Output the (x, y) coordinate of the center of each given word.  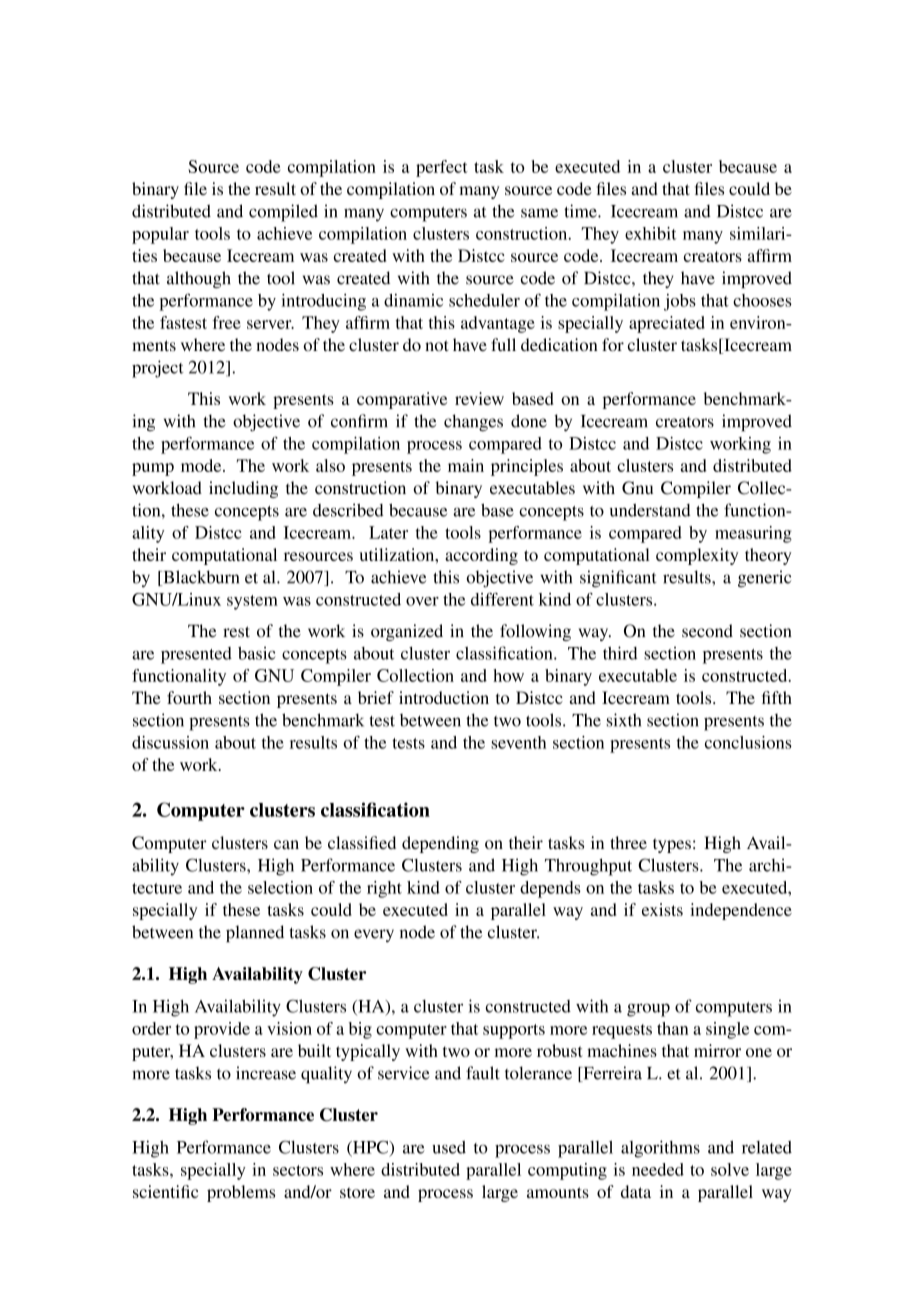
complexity (697, 556)
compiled (283, 213)
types (672, 845)
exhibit (651, 233)
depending (440, 844)
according (481, 556)
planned (255, 933)
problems (241, 1193)
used (449, 1147)
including (243, 489)
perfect (442, 168)
